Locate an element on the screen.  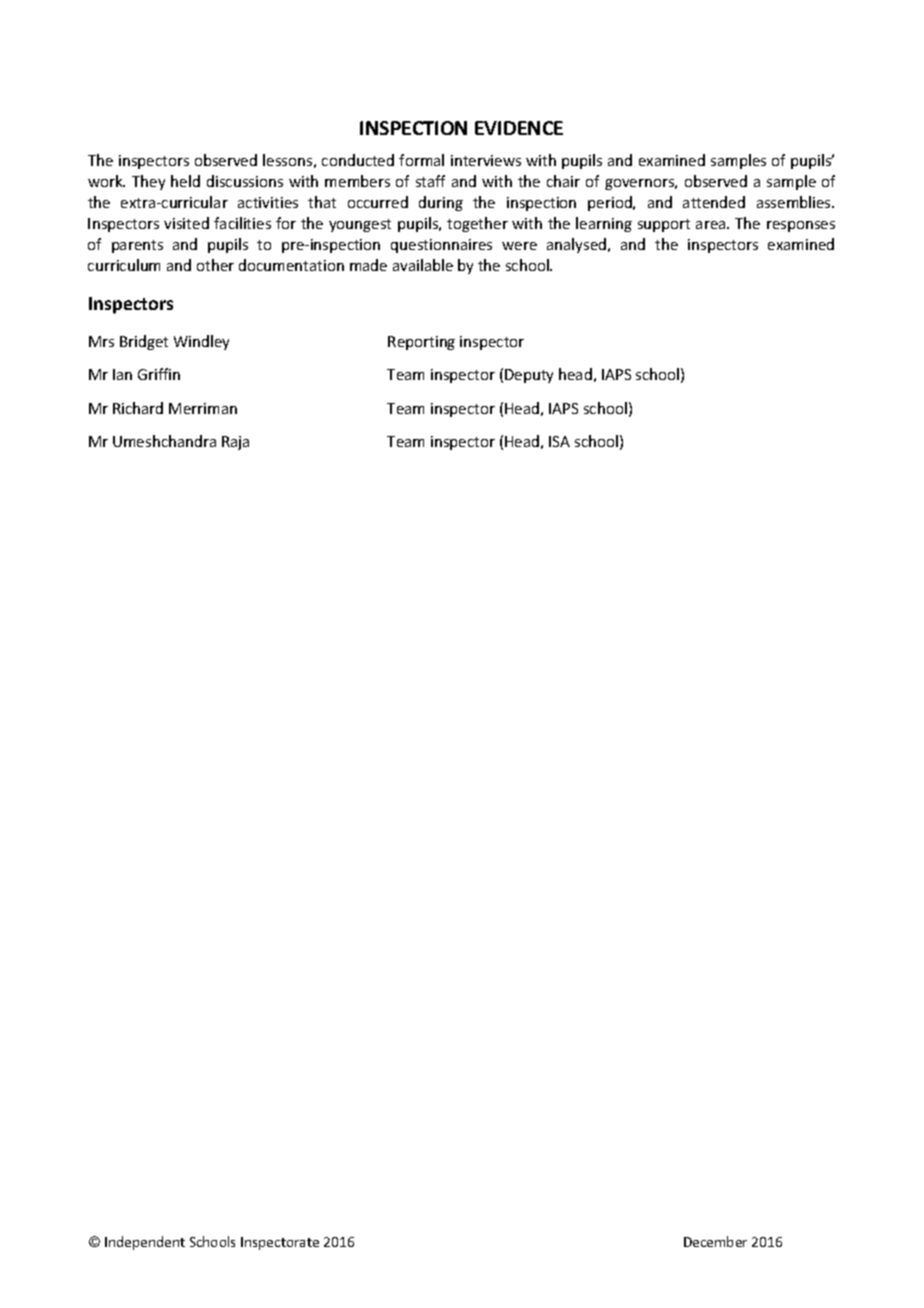
ISA is located at coordinates (559, 441).
